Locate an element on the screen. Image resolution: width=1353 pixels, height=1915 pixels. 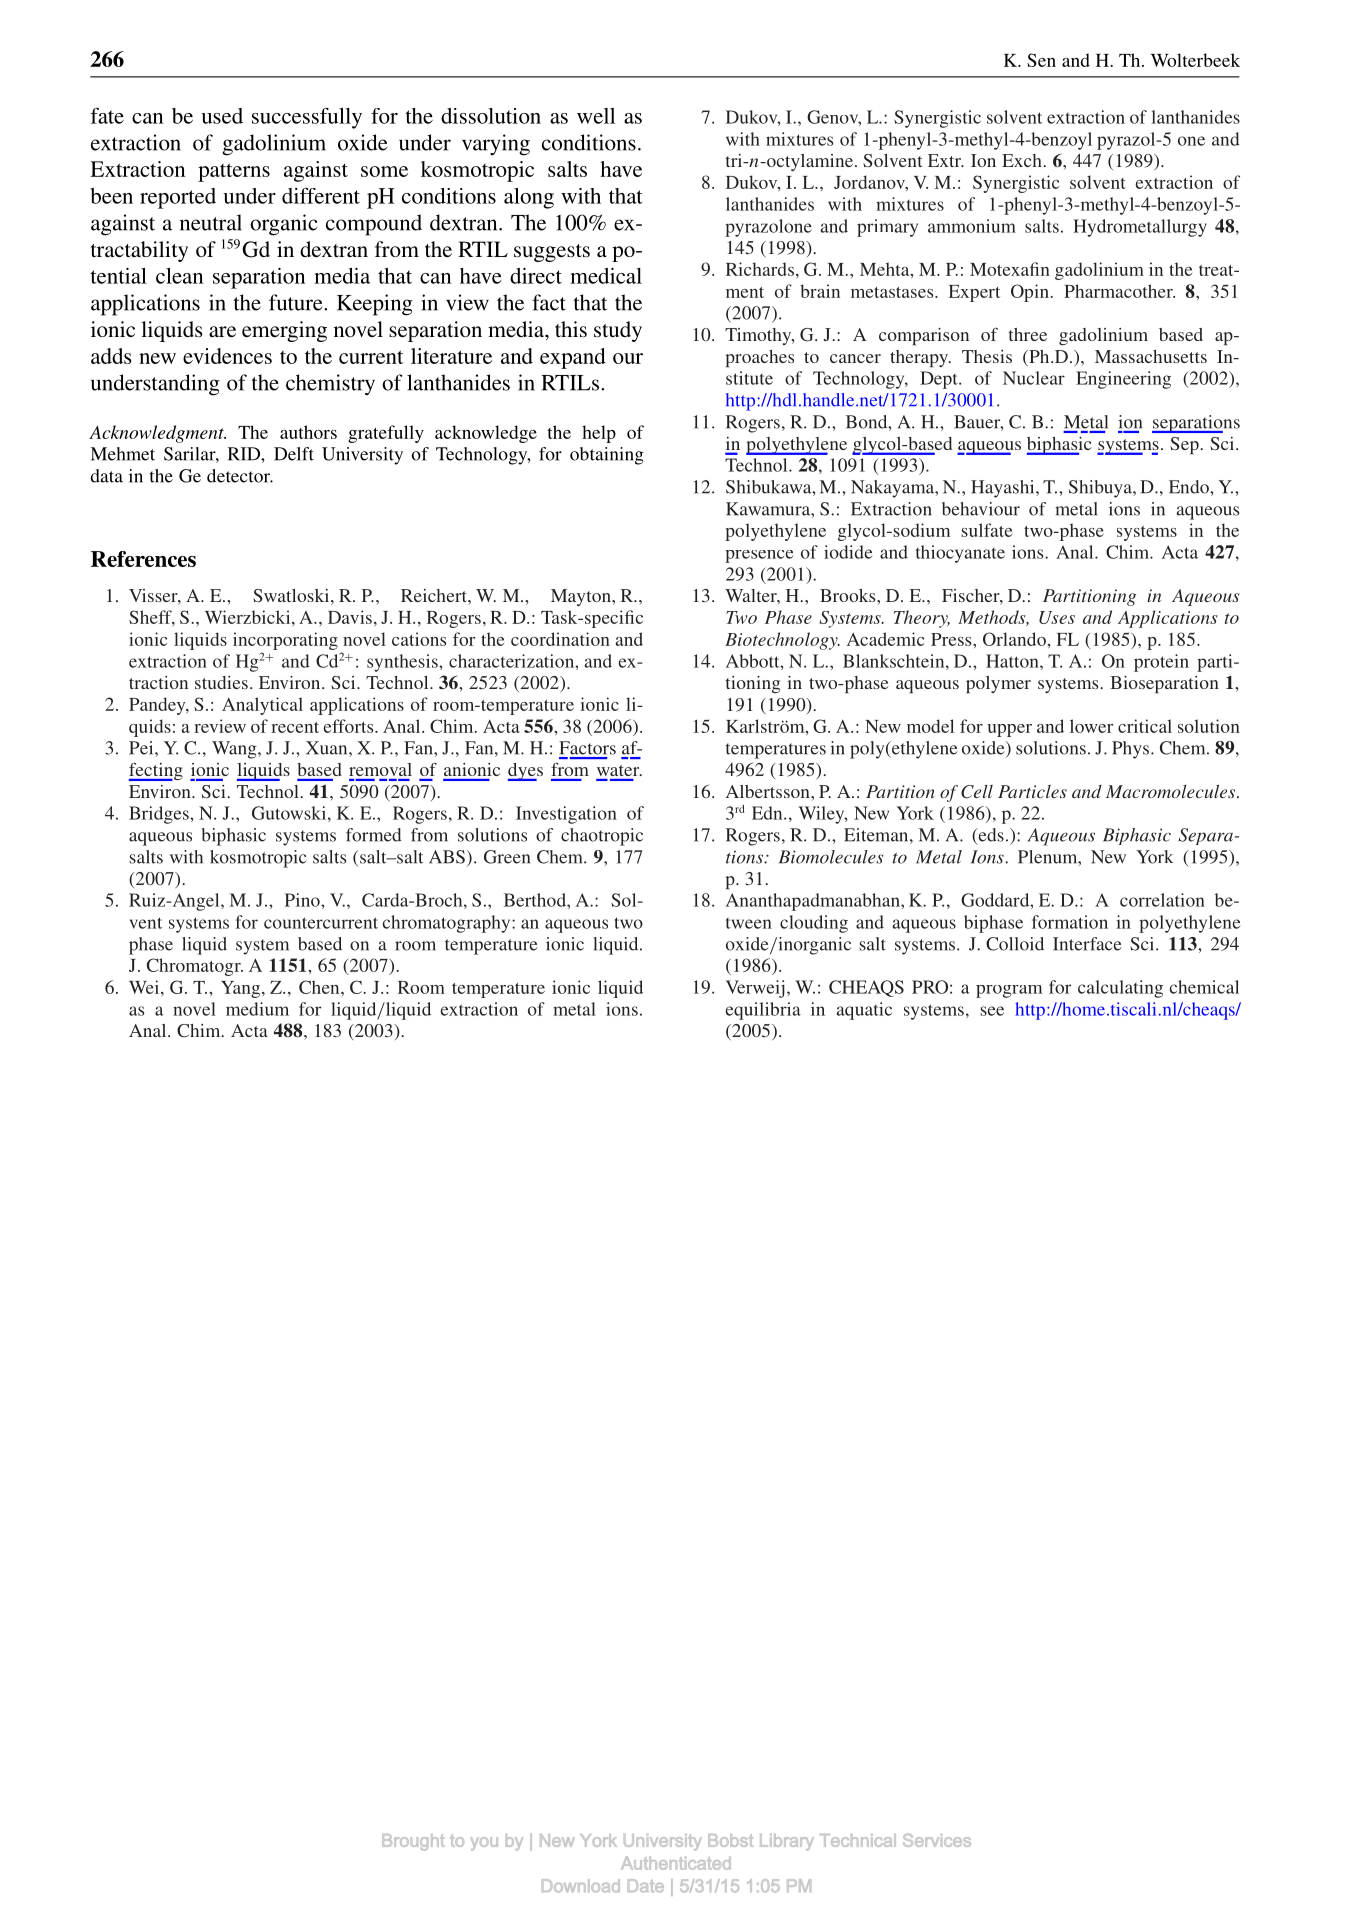
ammonium is located at coordinates (972, 226).
